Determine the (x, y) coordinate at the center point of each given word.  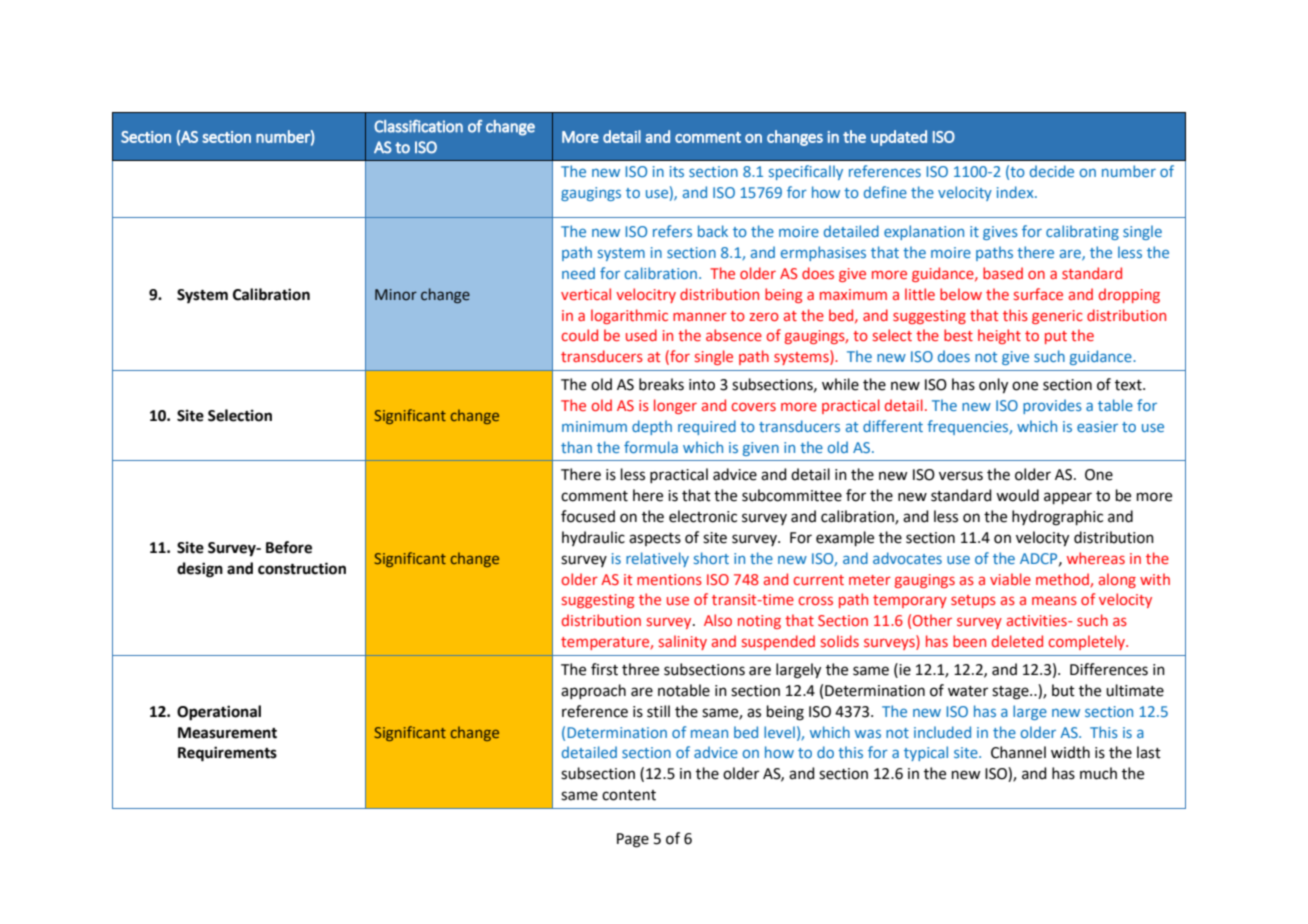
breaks (661, 384)
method (1063, 580)
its (677, 171)
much (1098, 773)
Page (633, 840)
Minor (396, 294)
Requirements (227, 754)
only (993, 386)
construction (302, 568)
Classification (418, 126)
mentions (669, 579)
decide (1052, 171)
